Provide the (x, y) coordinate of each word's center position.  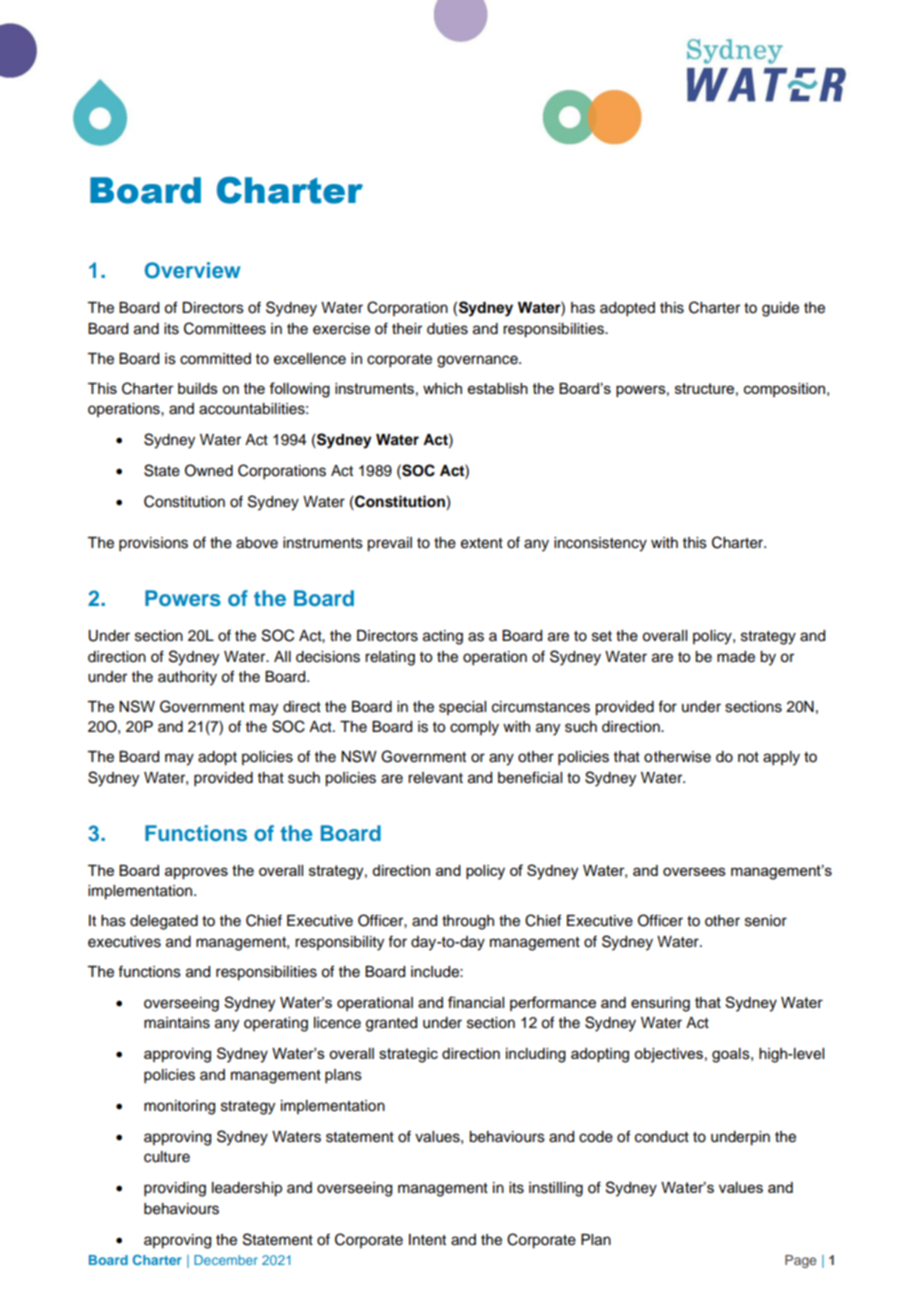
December (226, 1260)
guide (780, 309)
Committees (225, 328)
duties (447, 329)
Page (800, 1261)
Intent (427, 1240)
